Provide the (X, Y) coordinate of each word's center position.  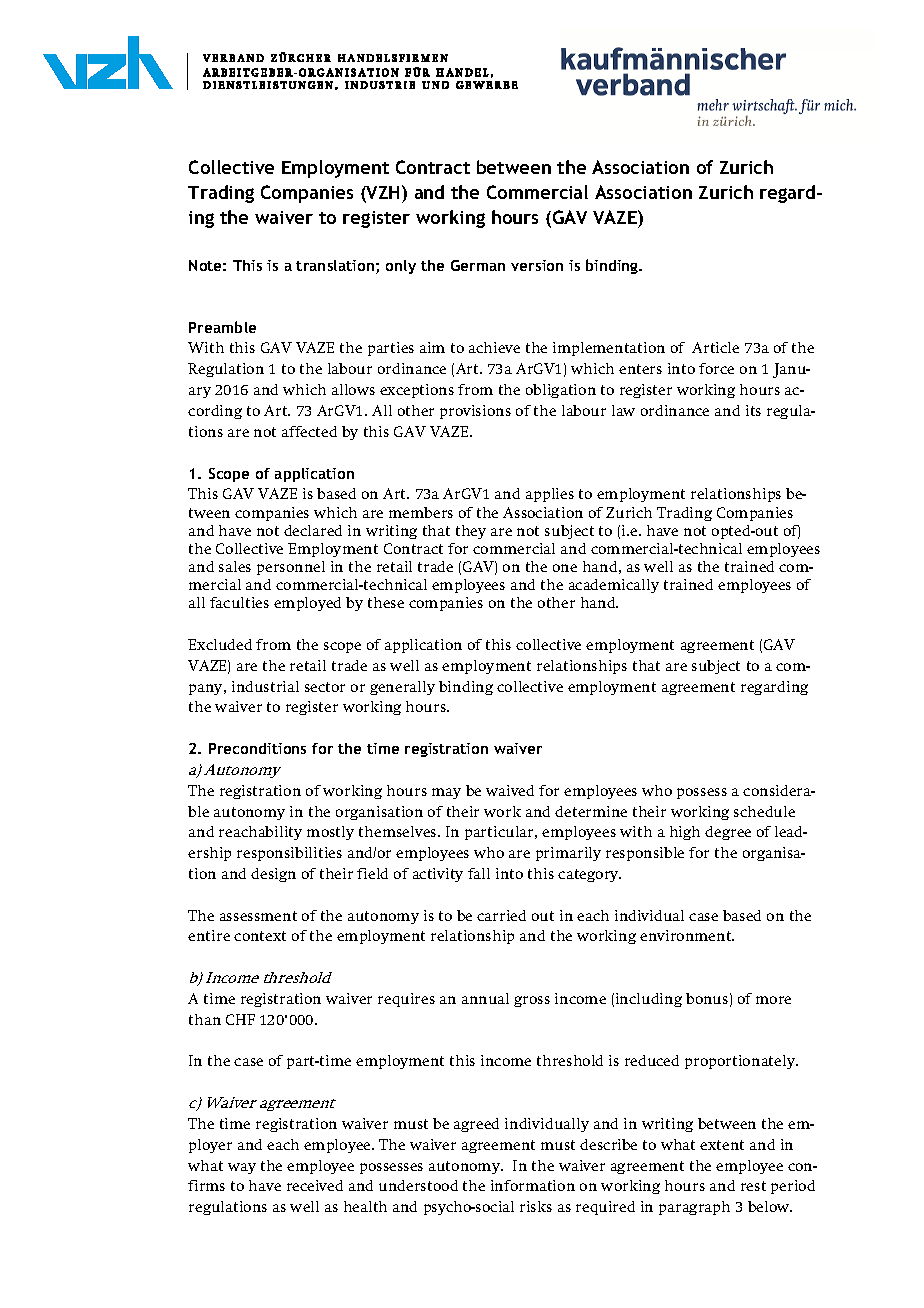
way (242, 1168)
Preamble (222, 327)
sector (325, 687)
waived (510, 790)
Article (715, 347)
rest (753, 1186)
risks (536, 1206)
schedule (764, 811)
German (478, 265)
